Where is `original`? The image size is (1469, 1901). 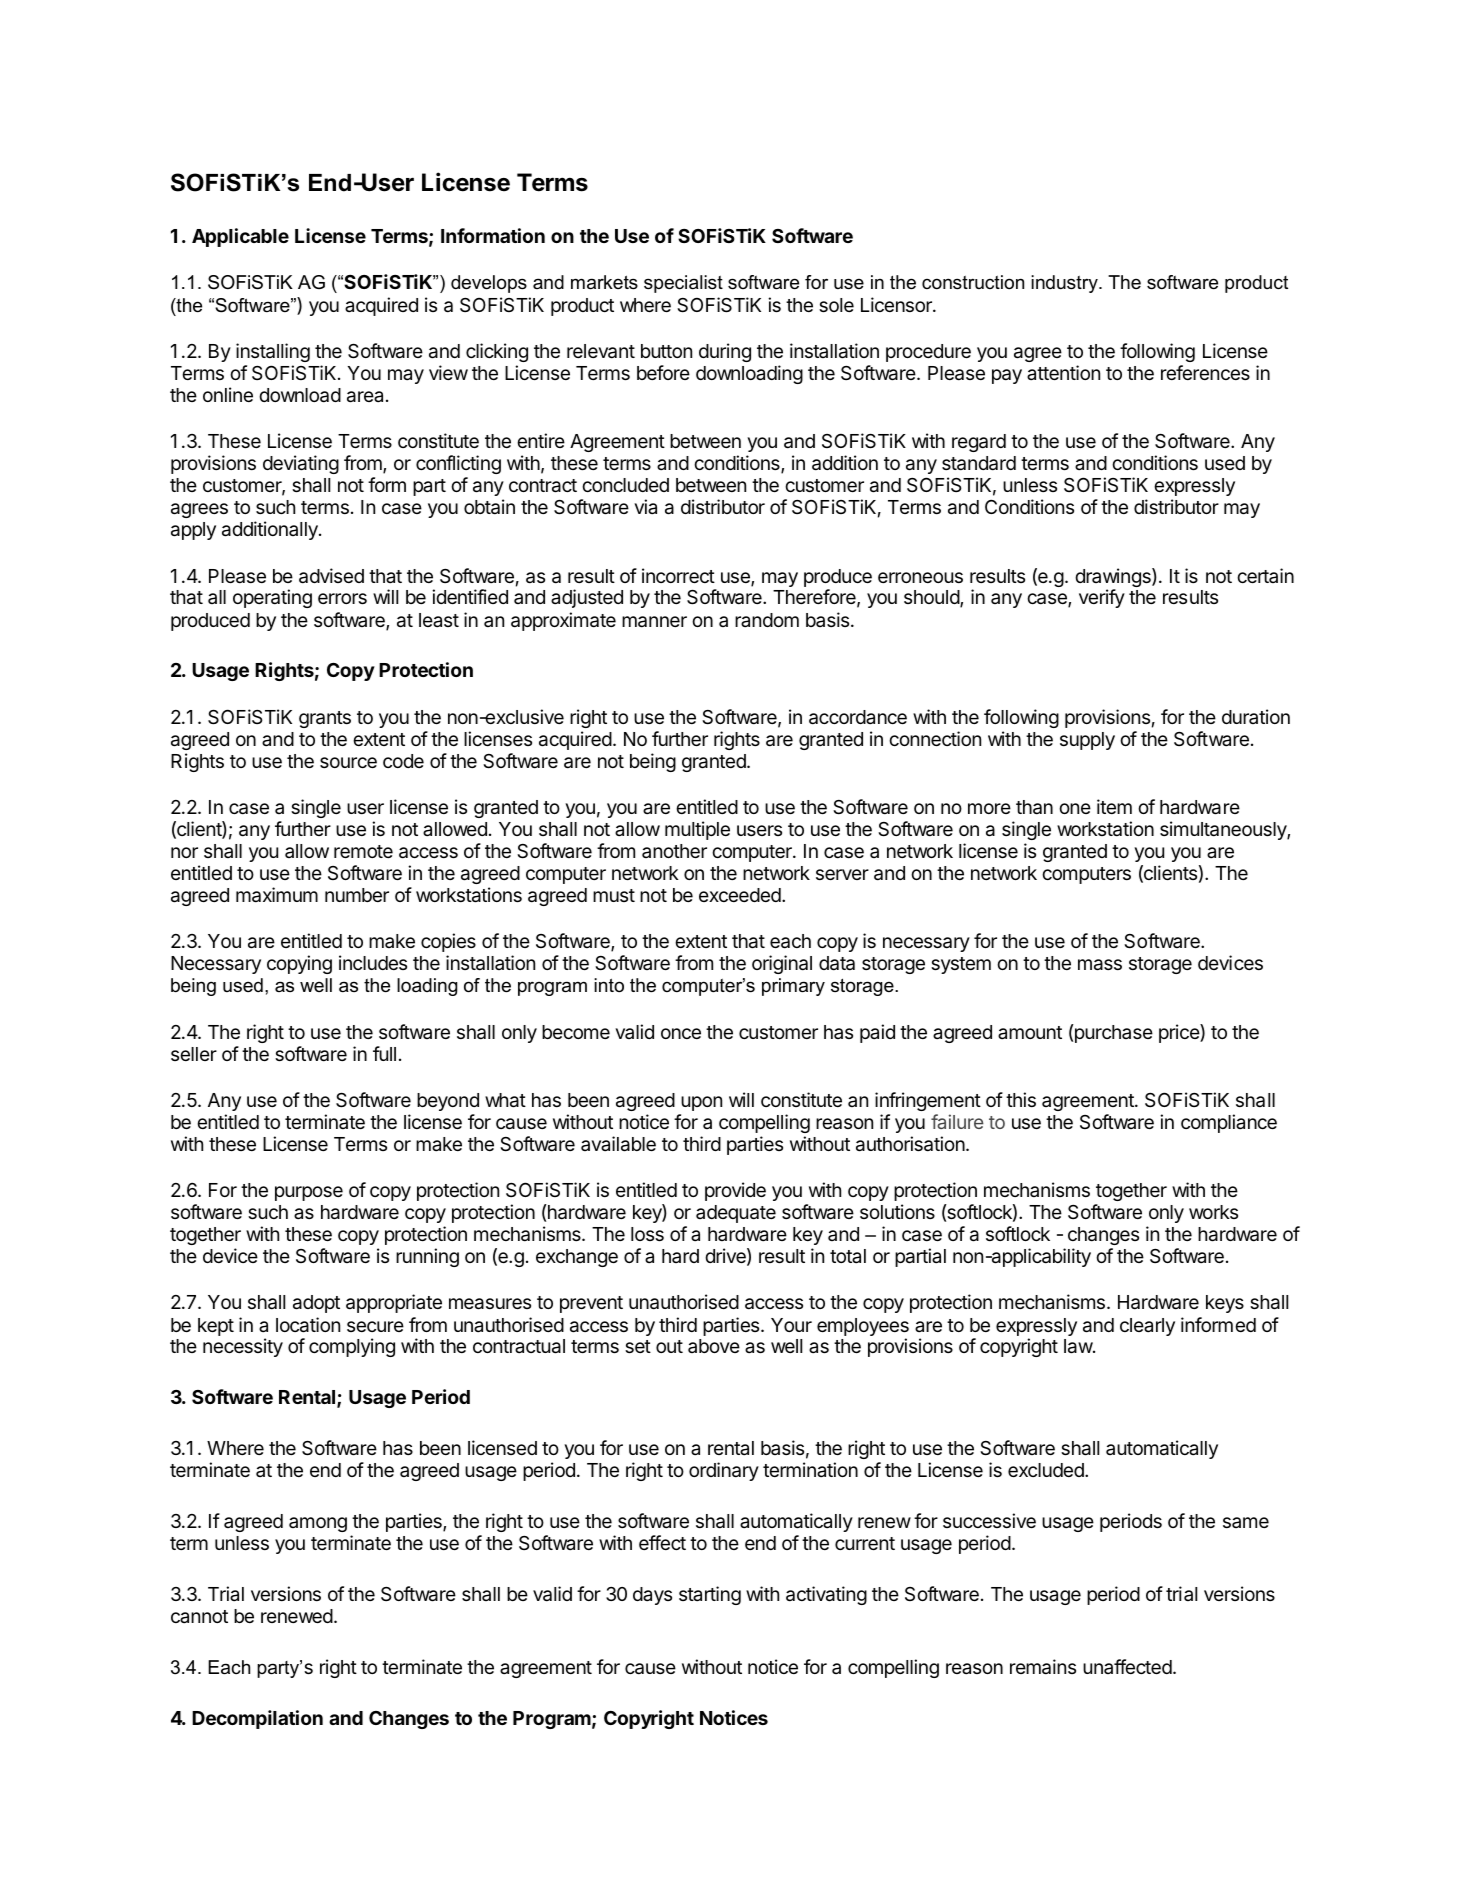 original is located at coordinates (782, 964).
